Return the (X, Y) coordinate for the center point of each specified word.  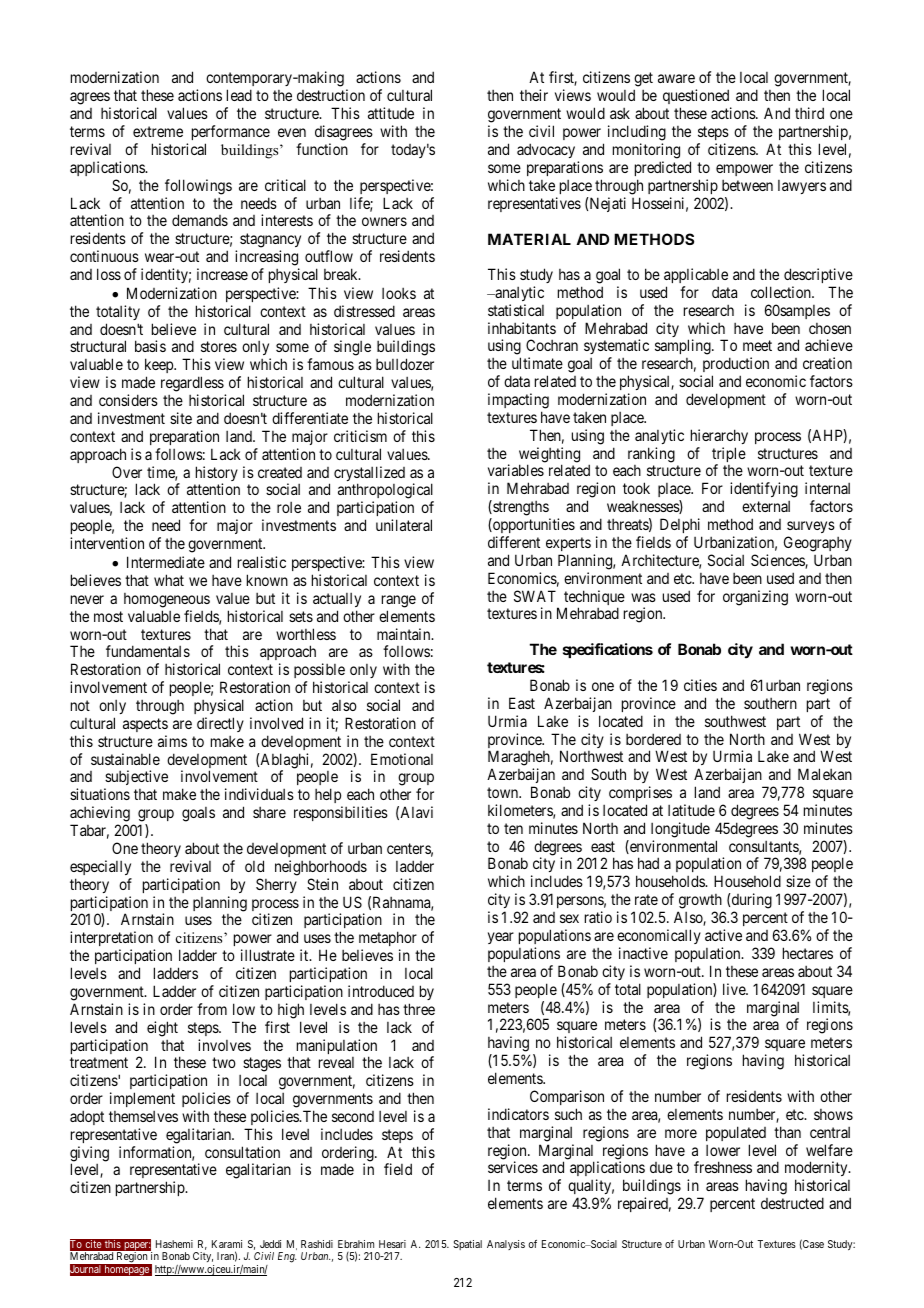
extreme (158, 131)
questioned (697, 98)
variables (516, 470)
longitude (680, 830)
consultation (242, 1152)
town (504, 792)
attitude (391, 113)
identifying (764, 490)
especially (100, 867)
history (217, 475)
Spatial (467, 1245)
